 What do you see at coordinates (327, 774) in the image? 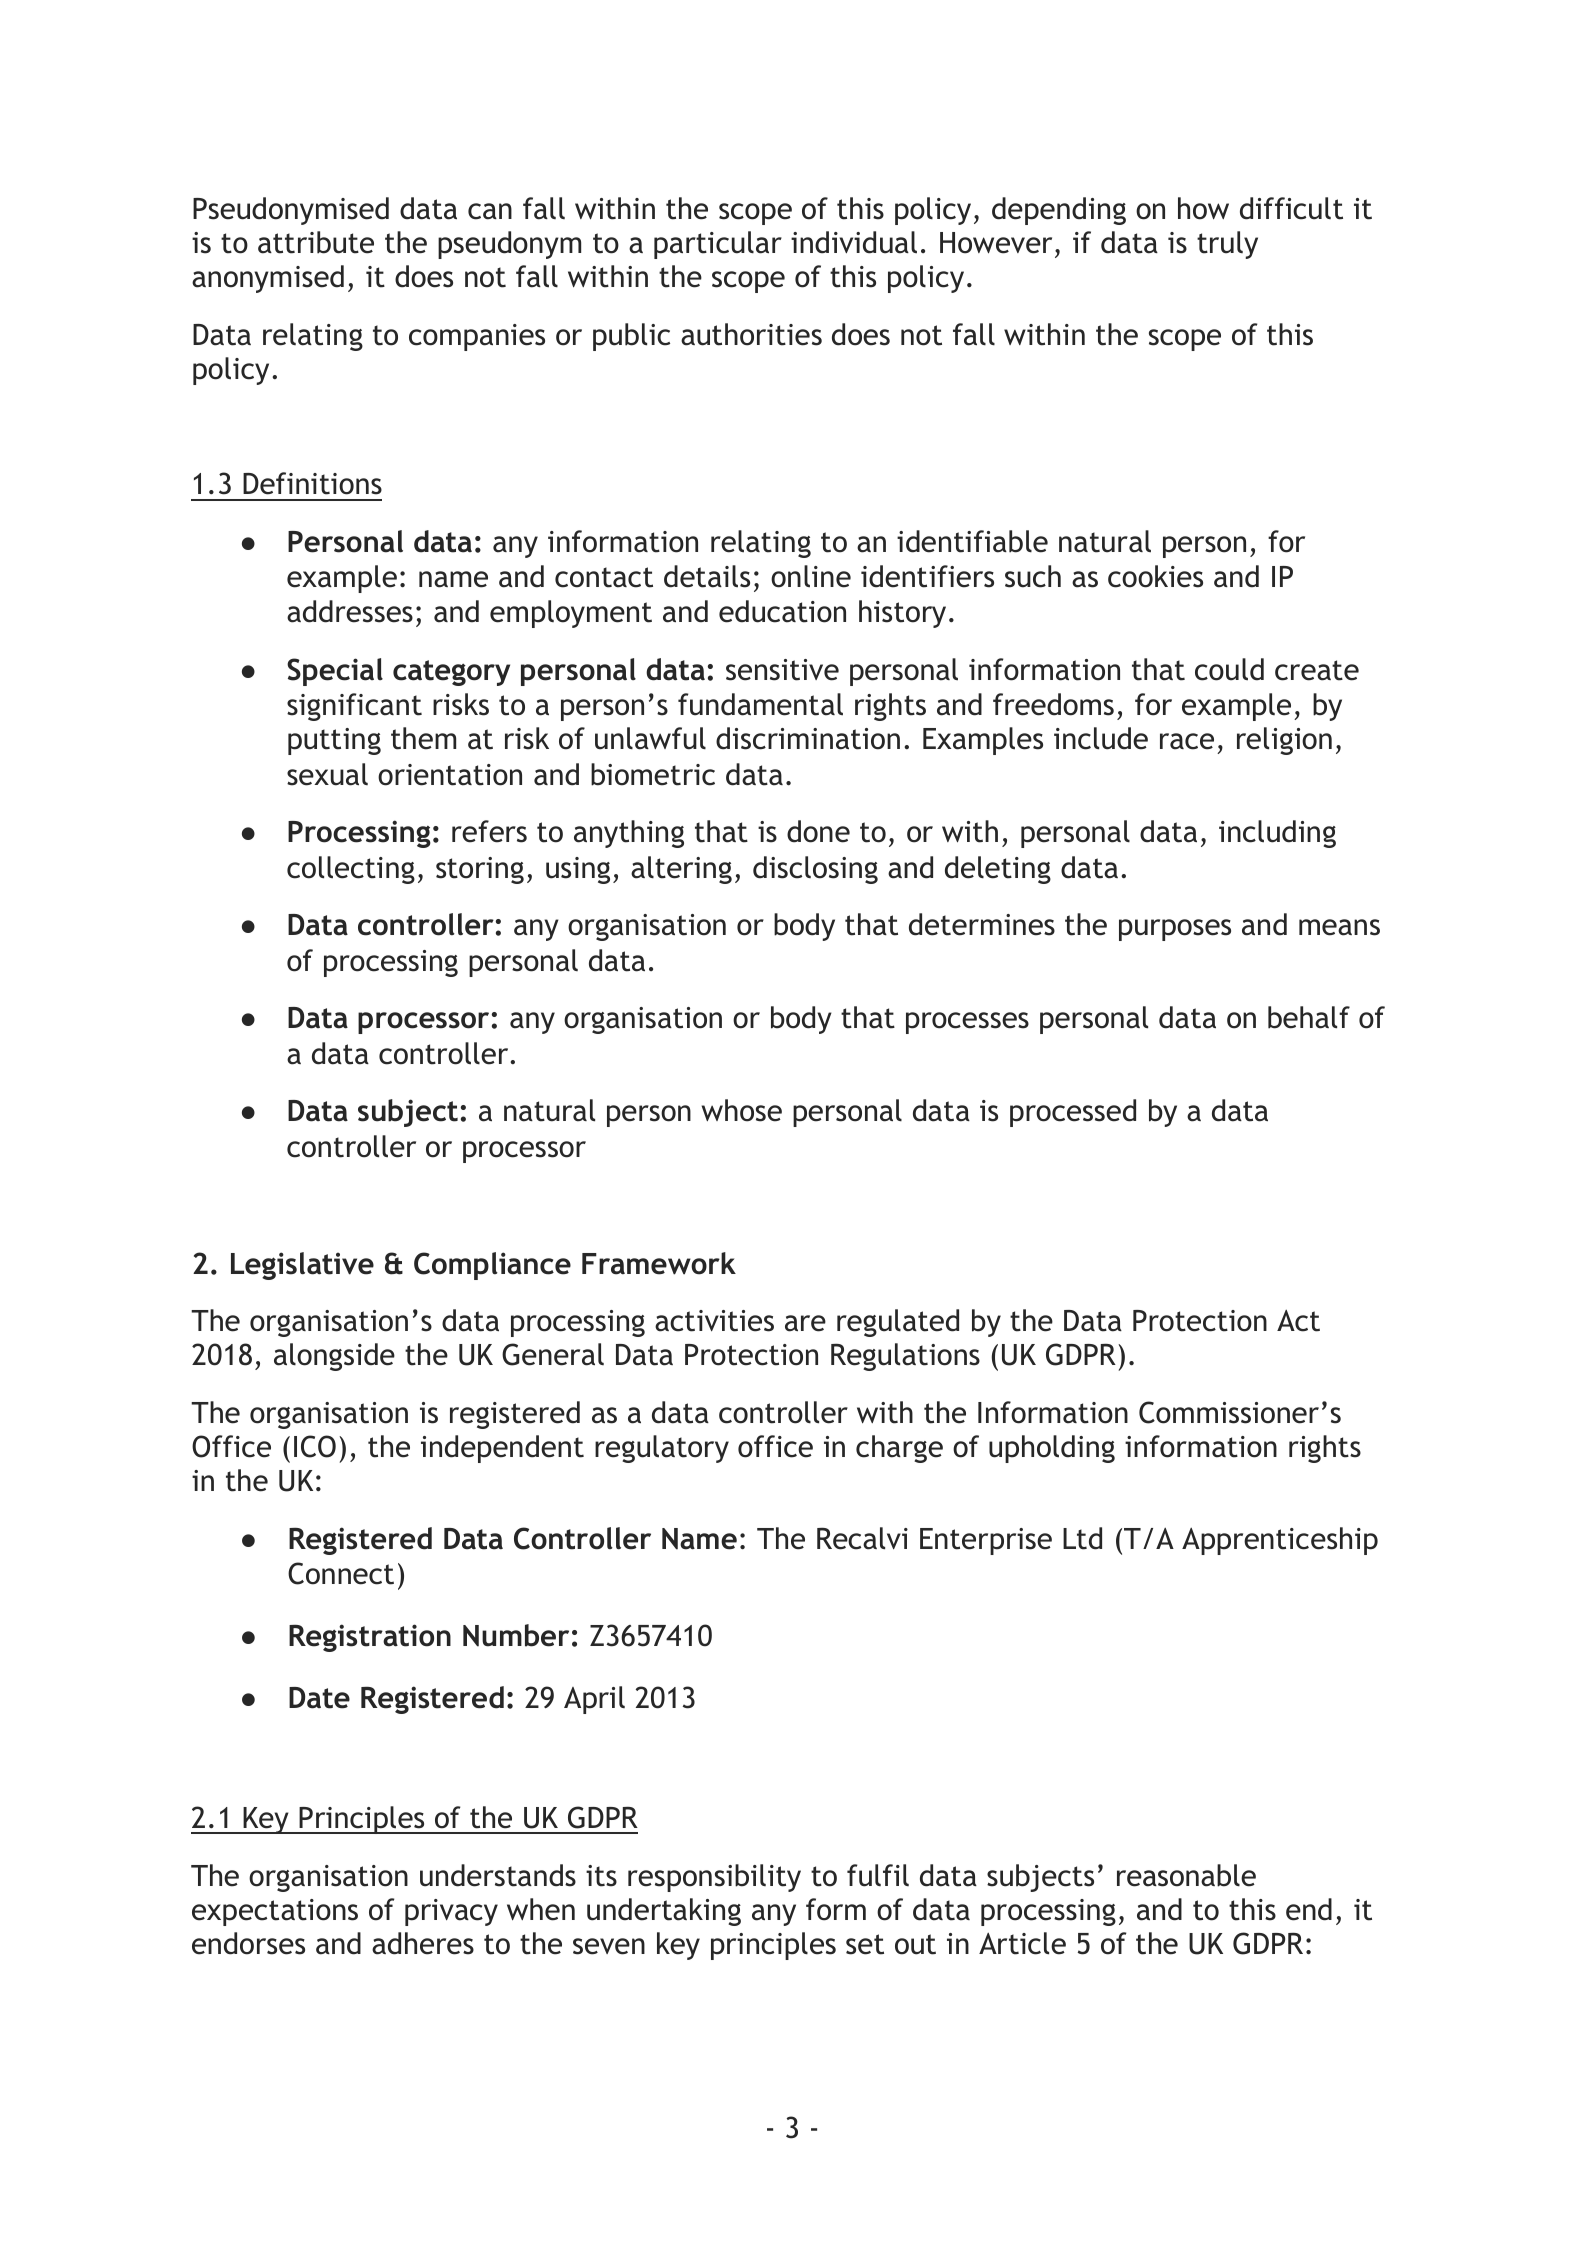
I see `sexual` at bounding box center [327, 774].
